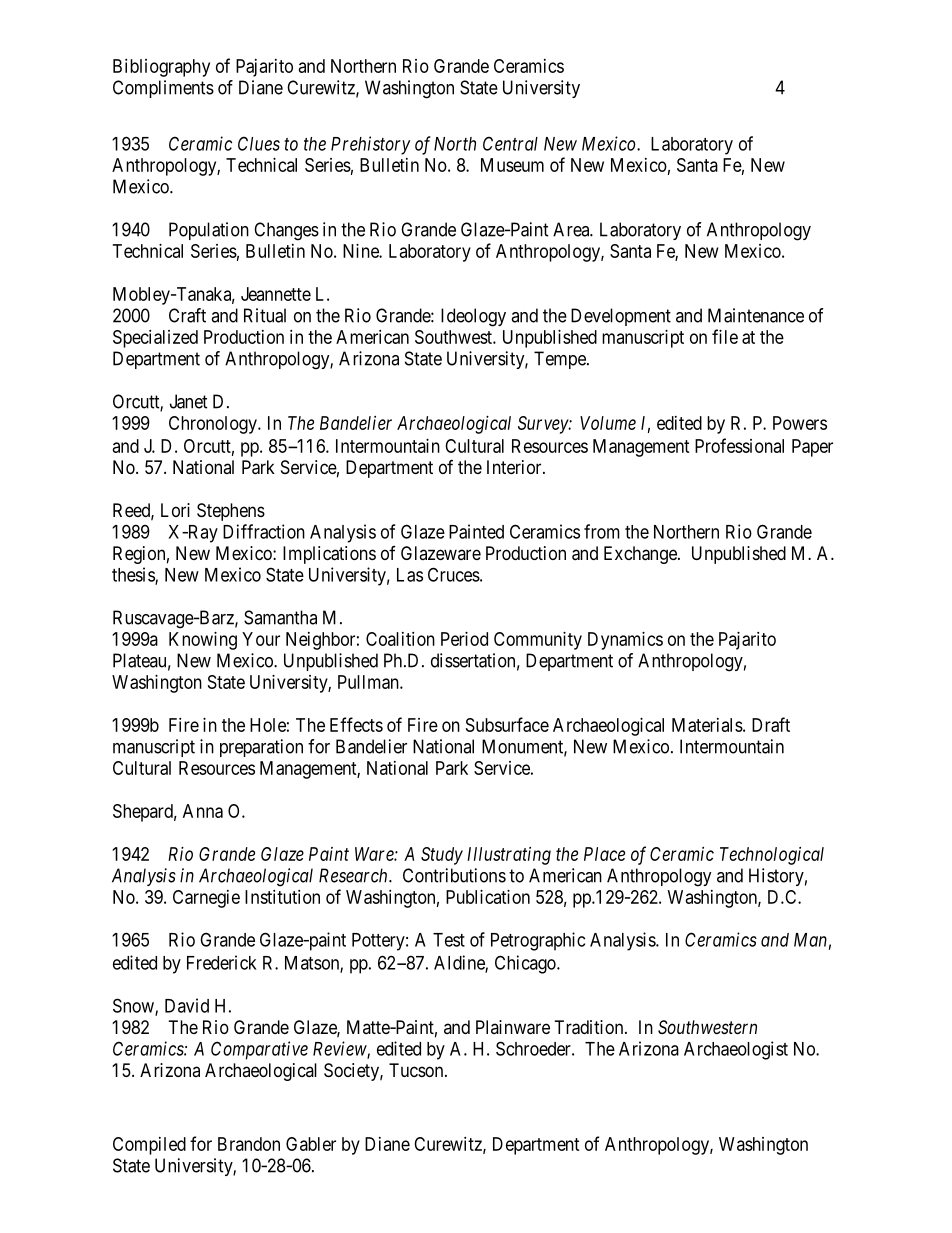 The image size is (952, 1233). Describe the element at coordinates (203, 811) in the page. I see `Anna` at that location.
